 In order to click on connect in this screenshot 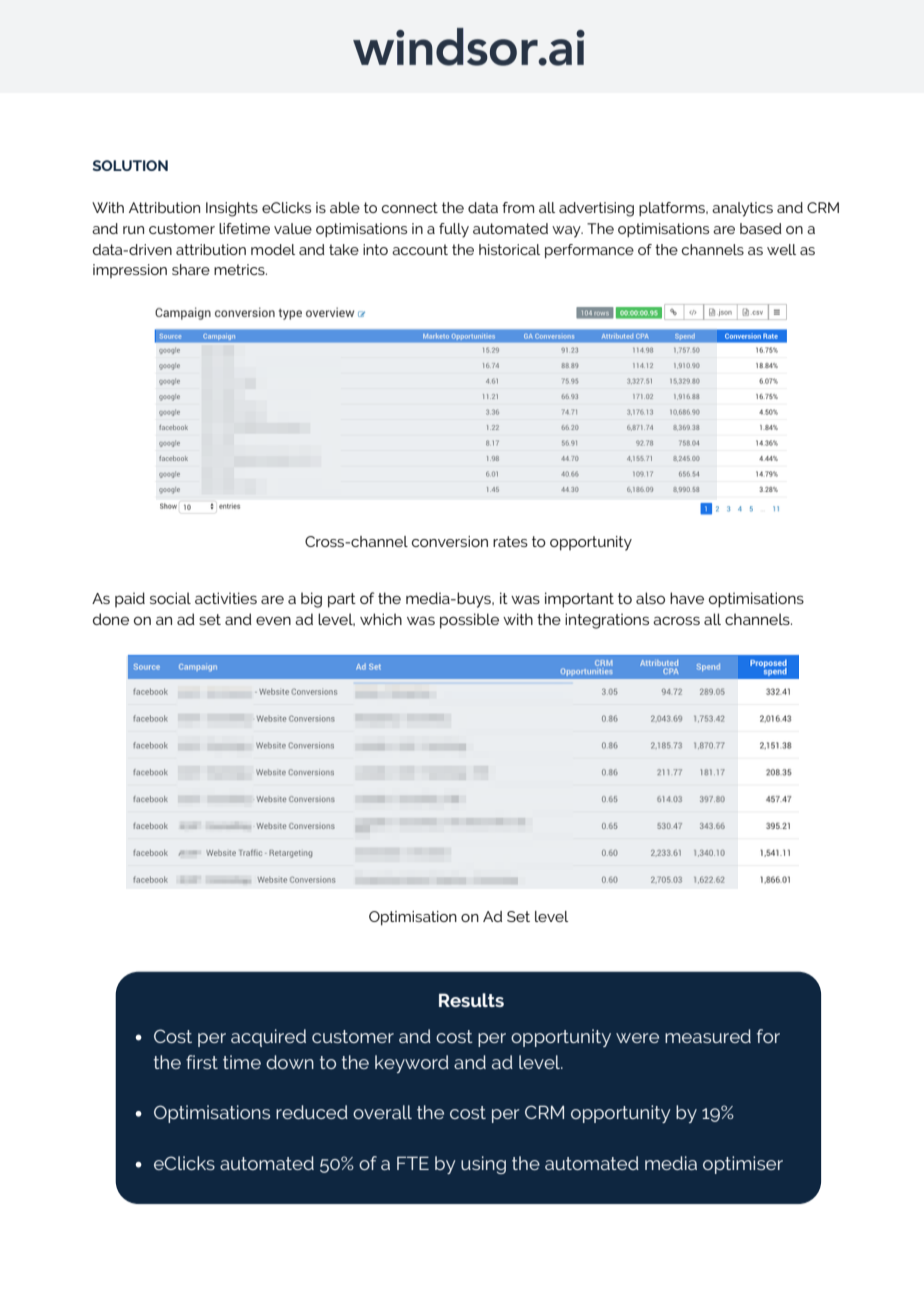, I will do `click(410, 207)`.
